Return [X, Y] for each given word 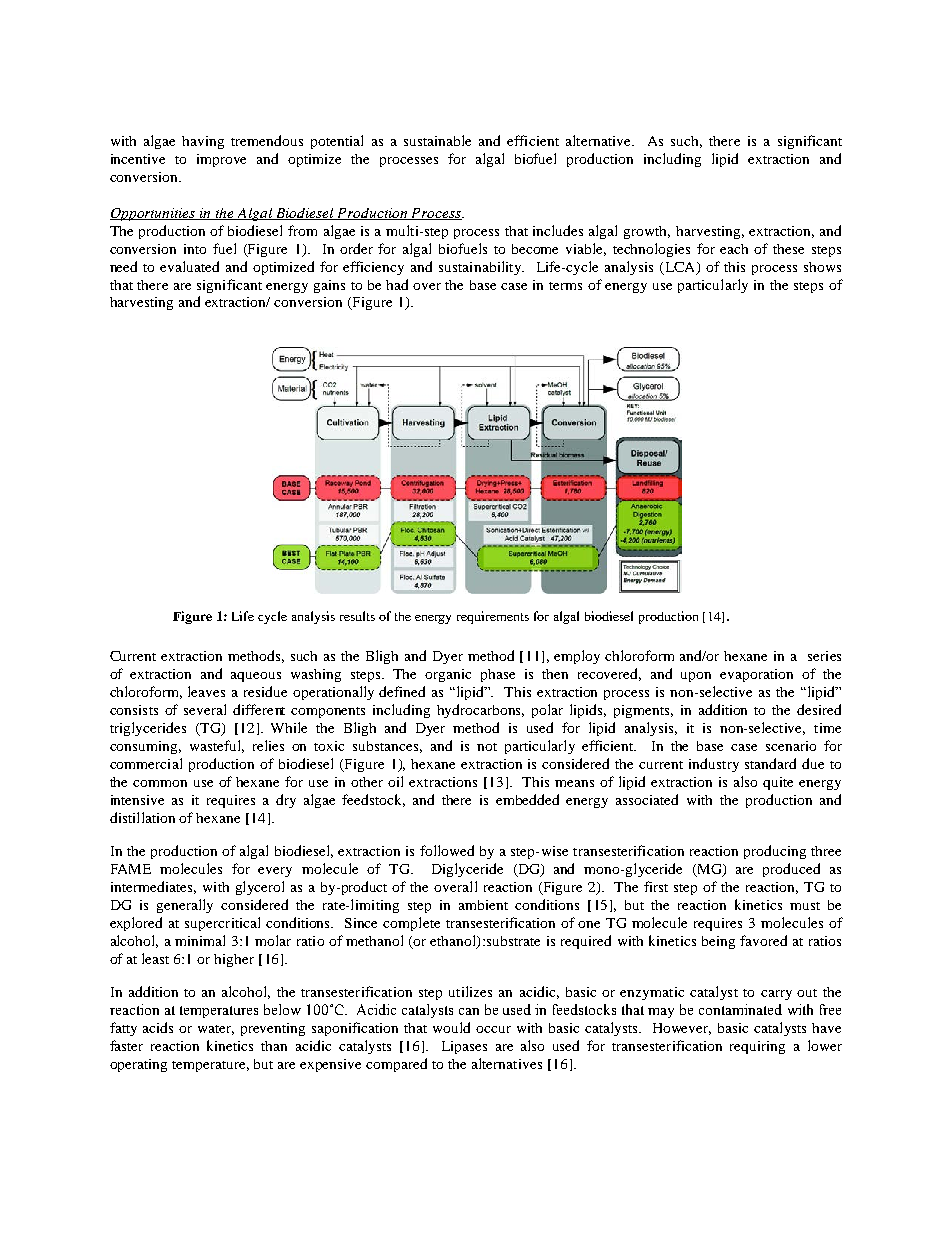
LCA [680, 268]
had [397, 284]
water [216, 1030]
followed [447, 850]
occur [493, 1029]
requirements [493, 617]
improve [221, 160]
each [734, 249]
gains [329, 286]
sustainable [437, 140]
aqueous [256, 677]
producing [775, 852]
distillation [142, 817]
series [824, 656]
